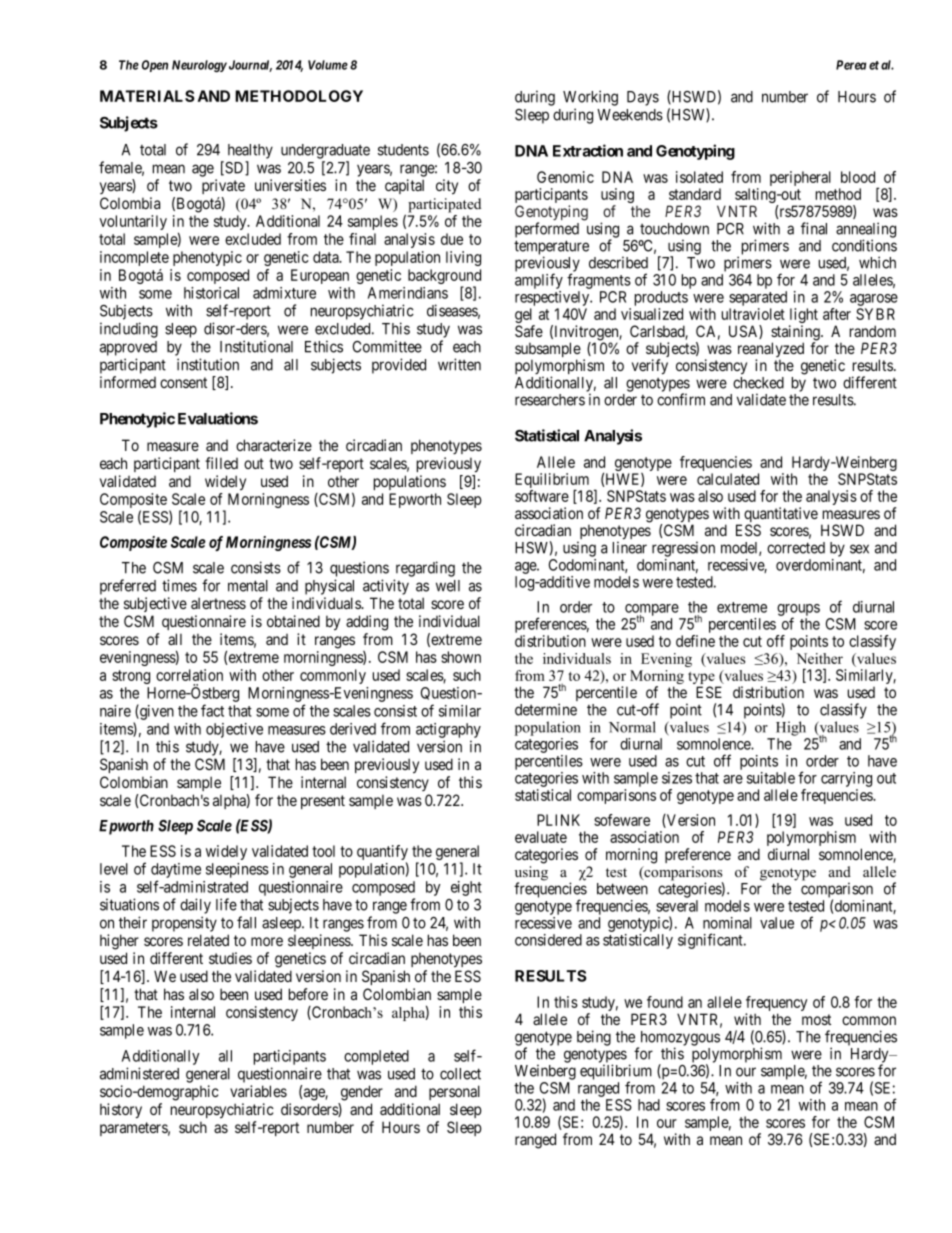  What do you see at coordinates (796, 334) in the screenshot?
I see `staining` at bounding box center [796, 334].
